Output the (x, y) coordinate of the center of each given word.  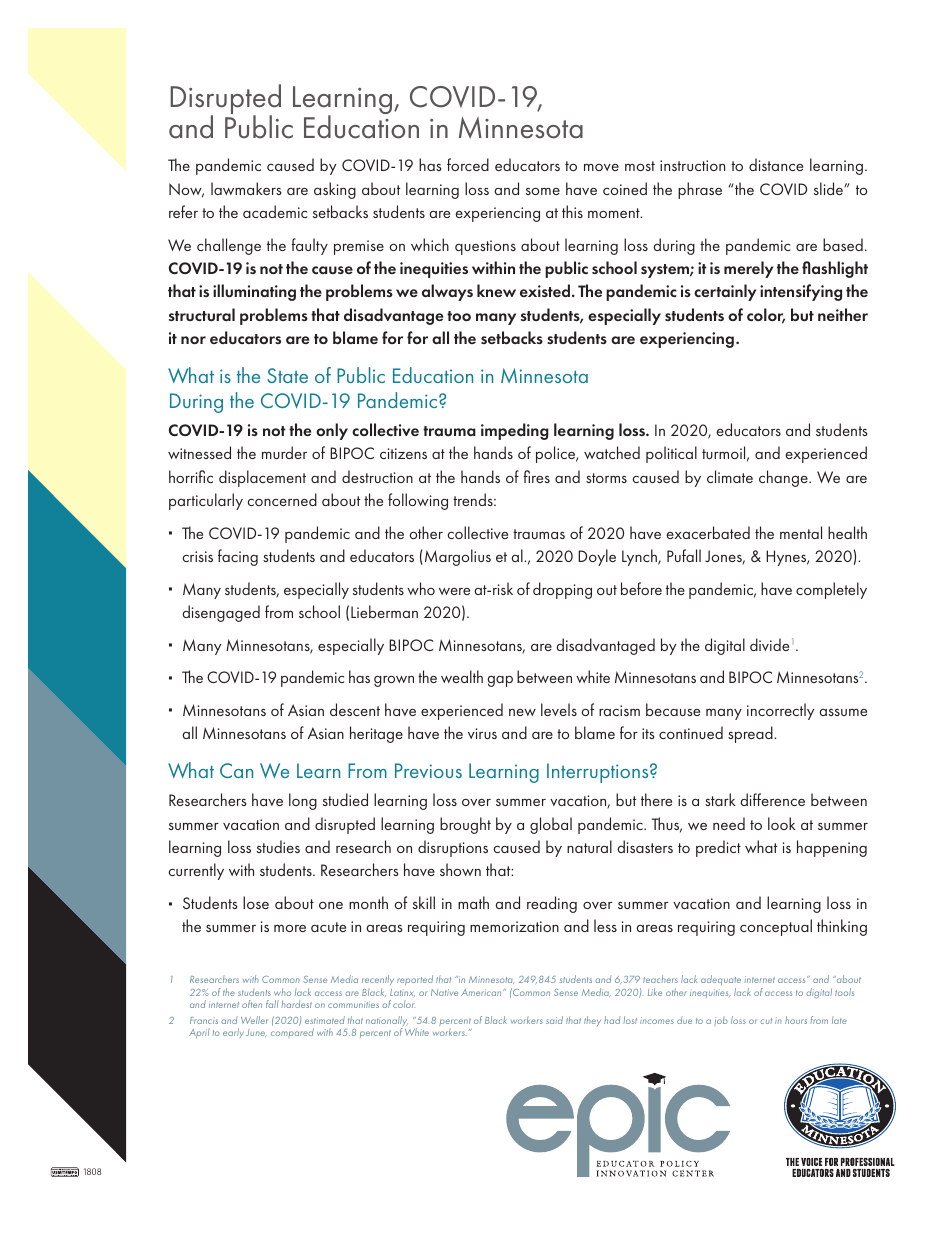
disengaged (221, 613)
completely (831, 590)
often (252, 1004)
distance (776, 164)
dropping (562, 590)
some (543, 191)
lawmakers (246, 188)
